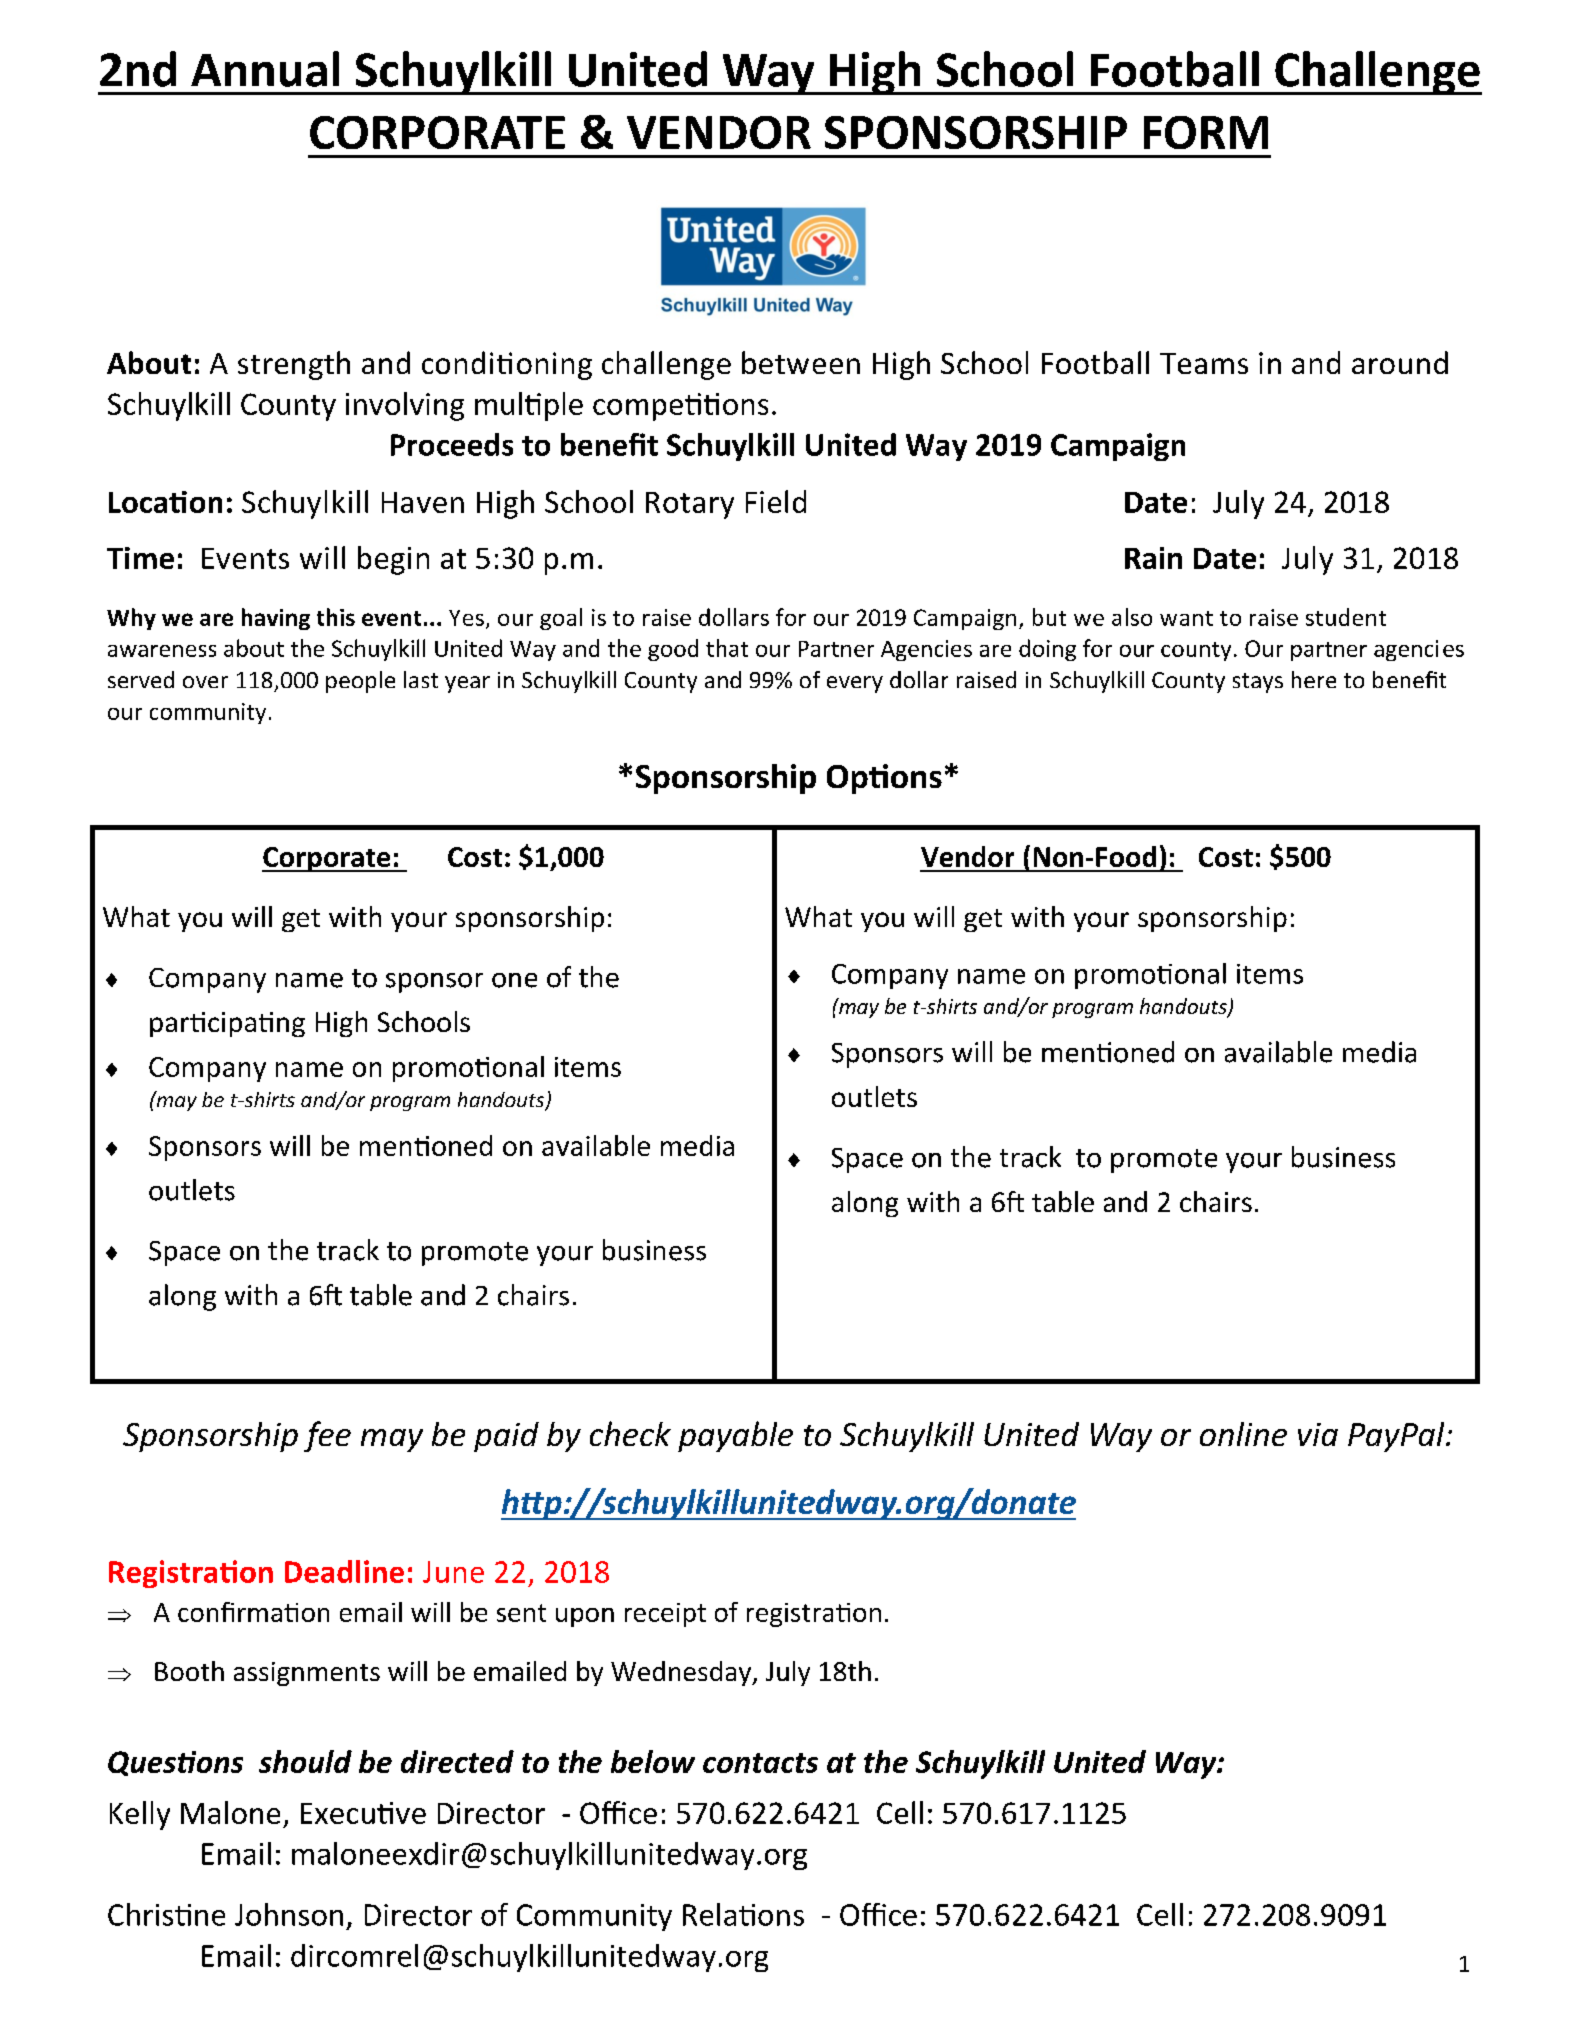 This screenshot has height=2032, width=1570. Describe the element at coordinates (884, 779) in the screenshot. I see `Options` at that location.
